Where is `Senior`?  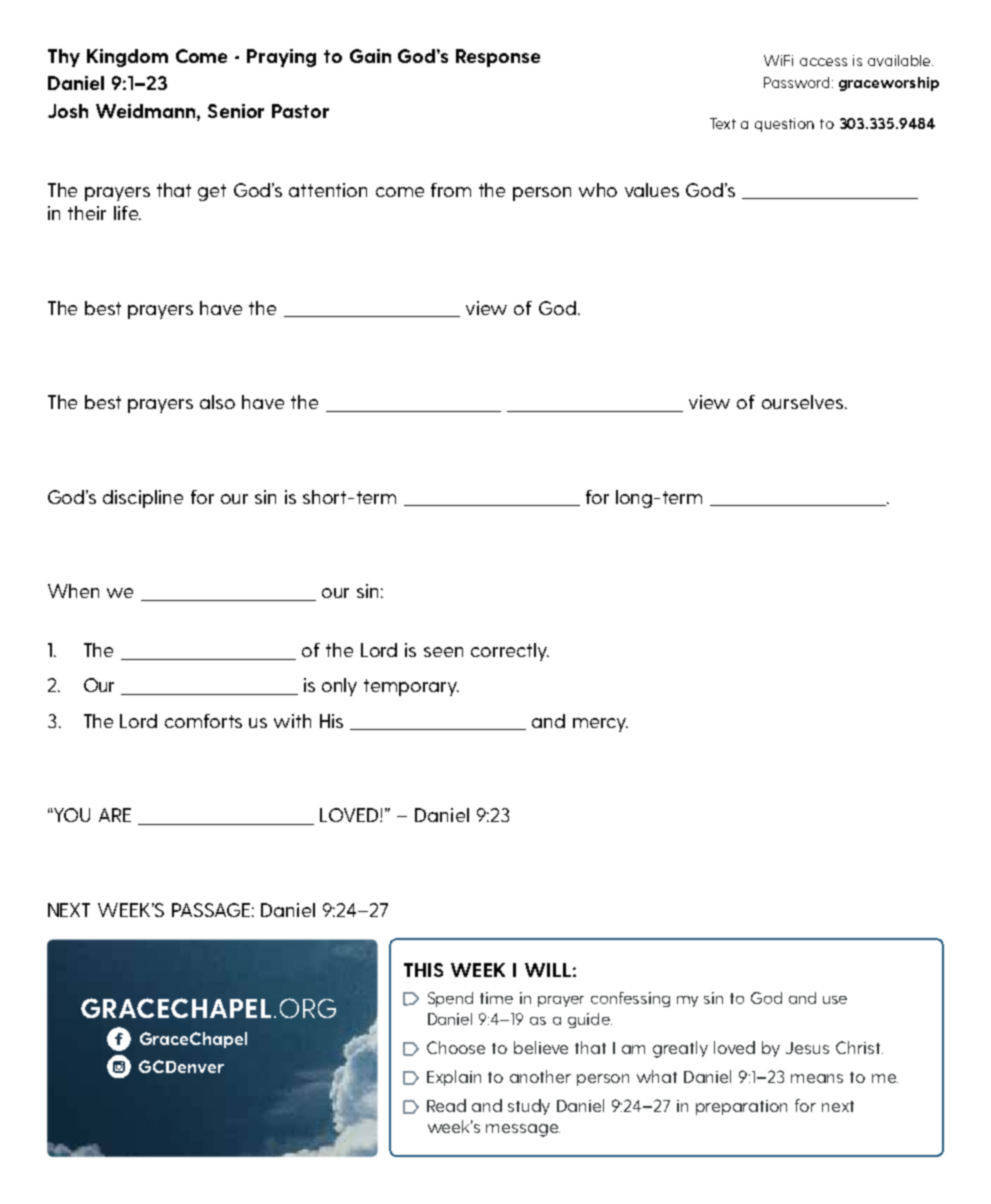
Senior is located at coordinates (236, 111).
